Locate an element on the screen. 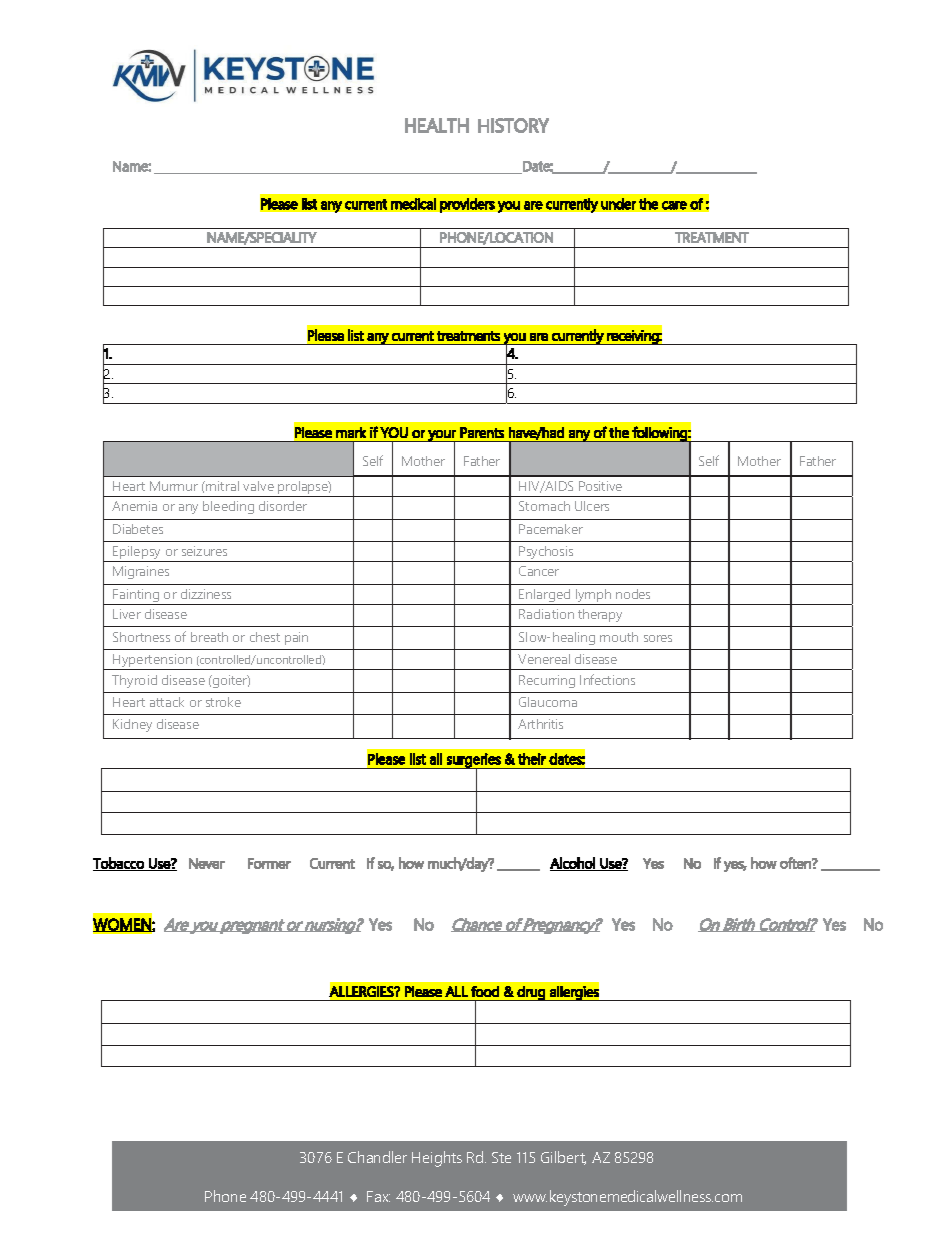 The width and height of the screenshot is (952, 1233). Fax is located at coordinates (378, 1196).
